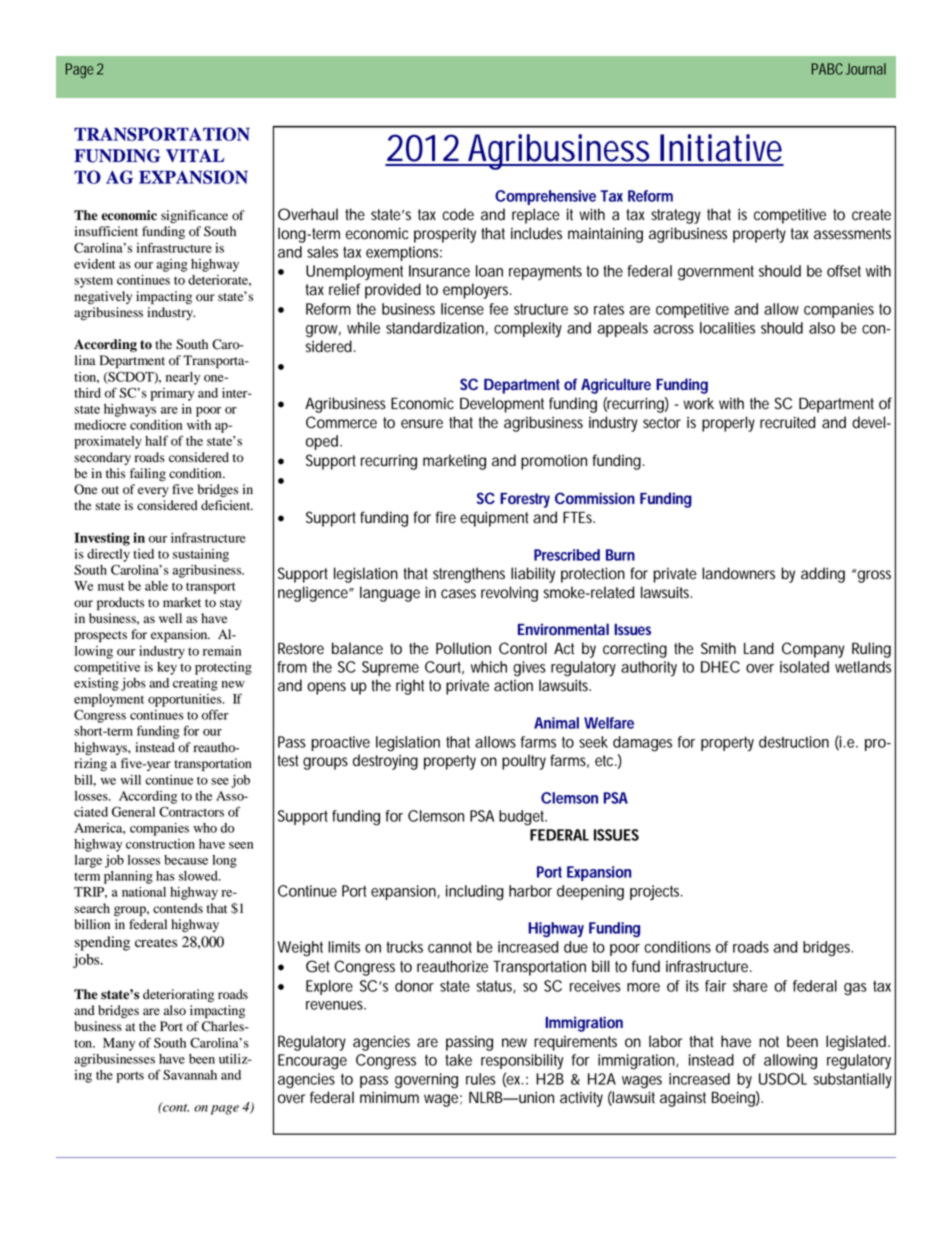 The width and height of the screenshot is (952, 1233). What do you see at coordinates (545, 197) in the screenshot?
I see `Comprehensive` at bounding box center [545, 197].
